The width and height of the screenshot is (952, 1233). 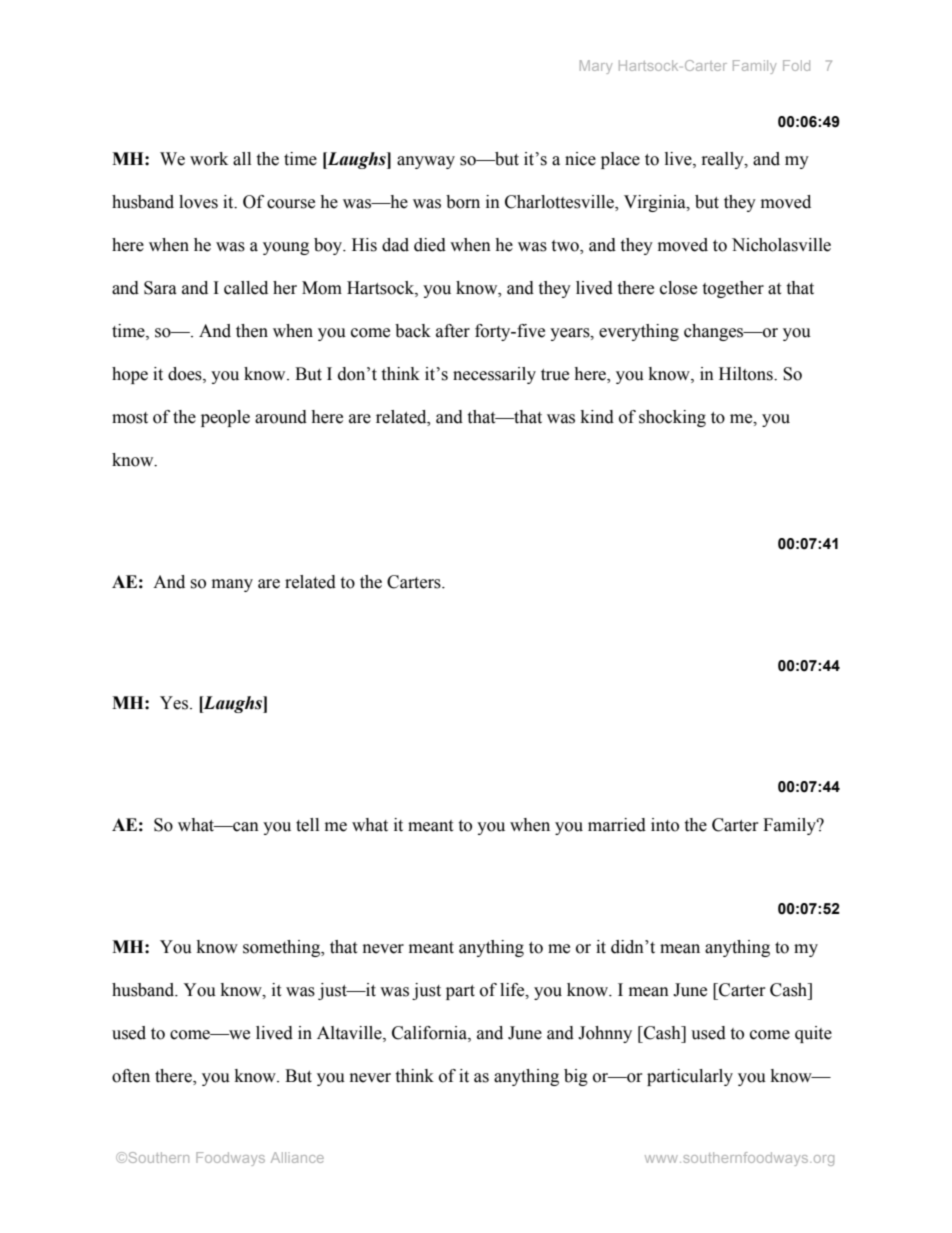 What do you see at coordinates (597, 417) in the screenshot?
I see `kind` at bounding box center [597, 417].
